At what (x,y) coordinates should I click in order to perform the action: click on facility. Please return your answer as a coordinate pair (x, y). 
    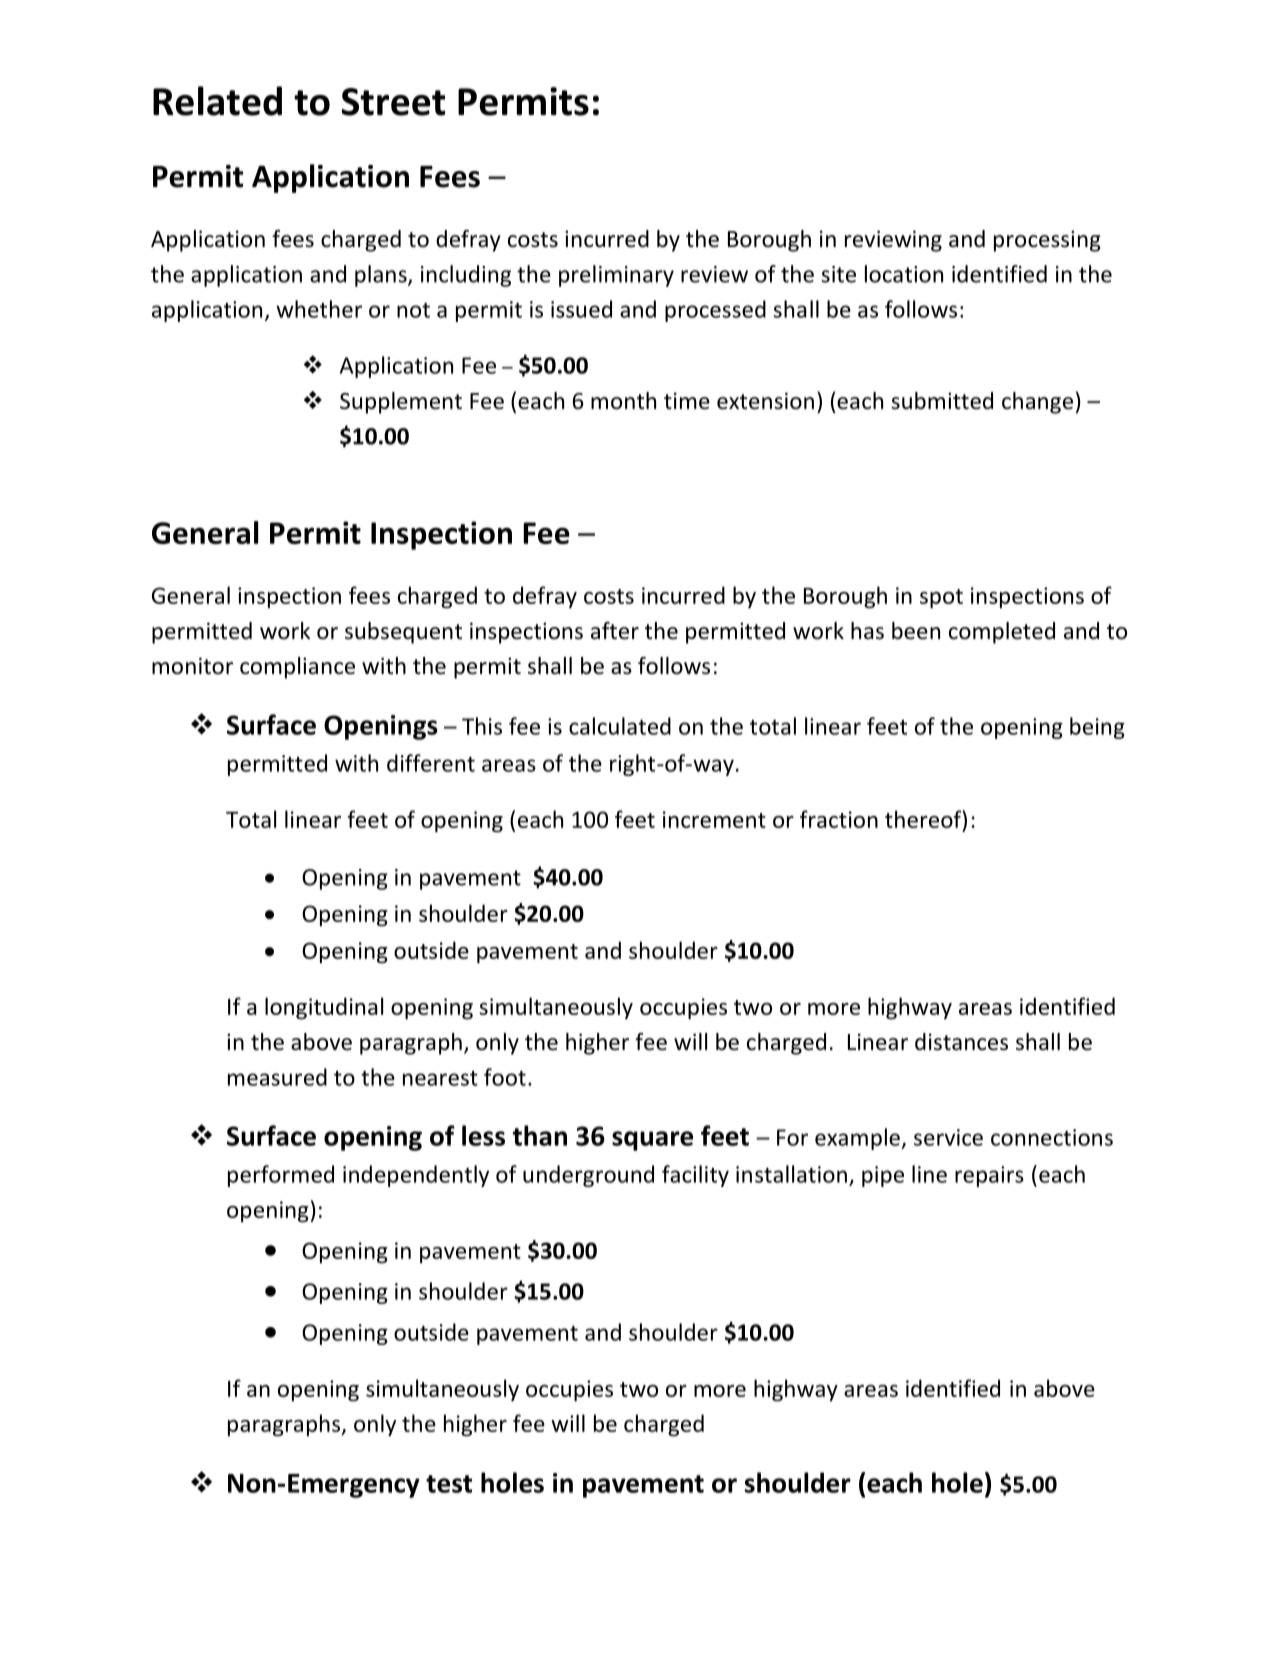
    Looking at the image, I should click on (695, 1176).
